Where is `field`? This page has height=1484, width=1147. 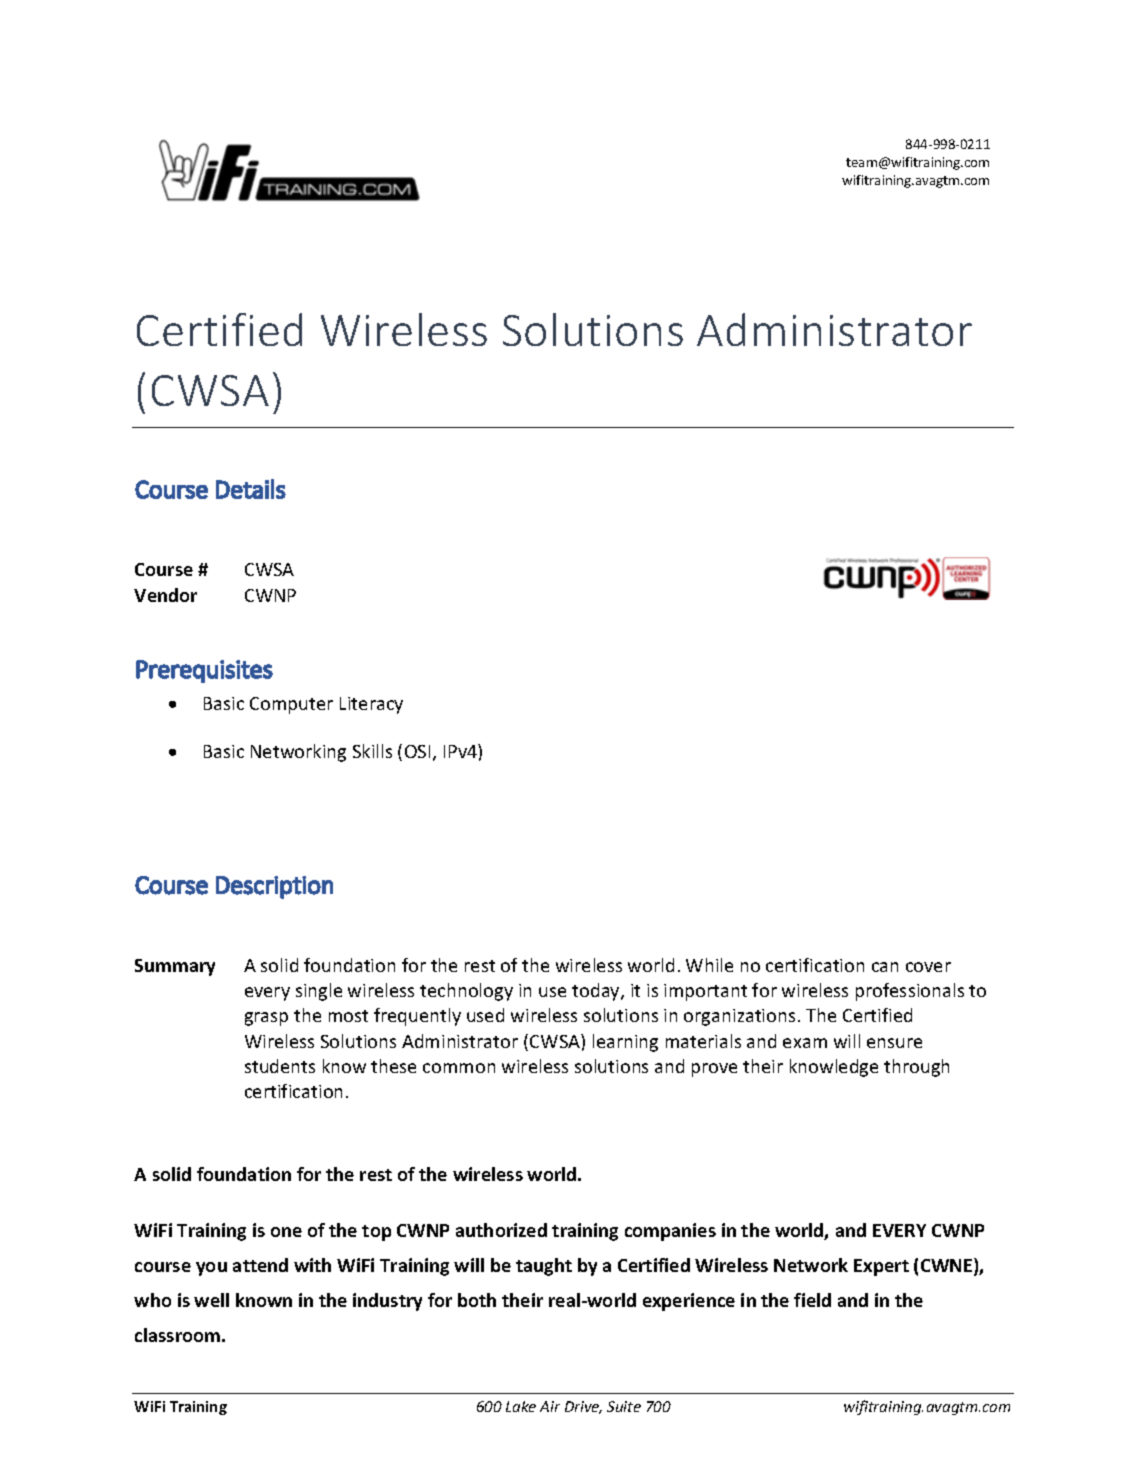 field is located at coordinates (812, 1300).
